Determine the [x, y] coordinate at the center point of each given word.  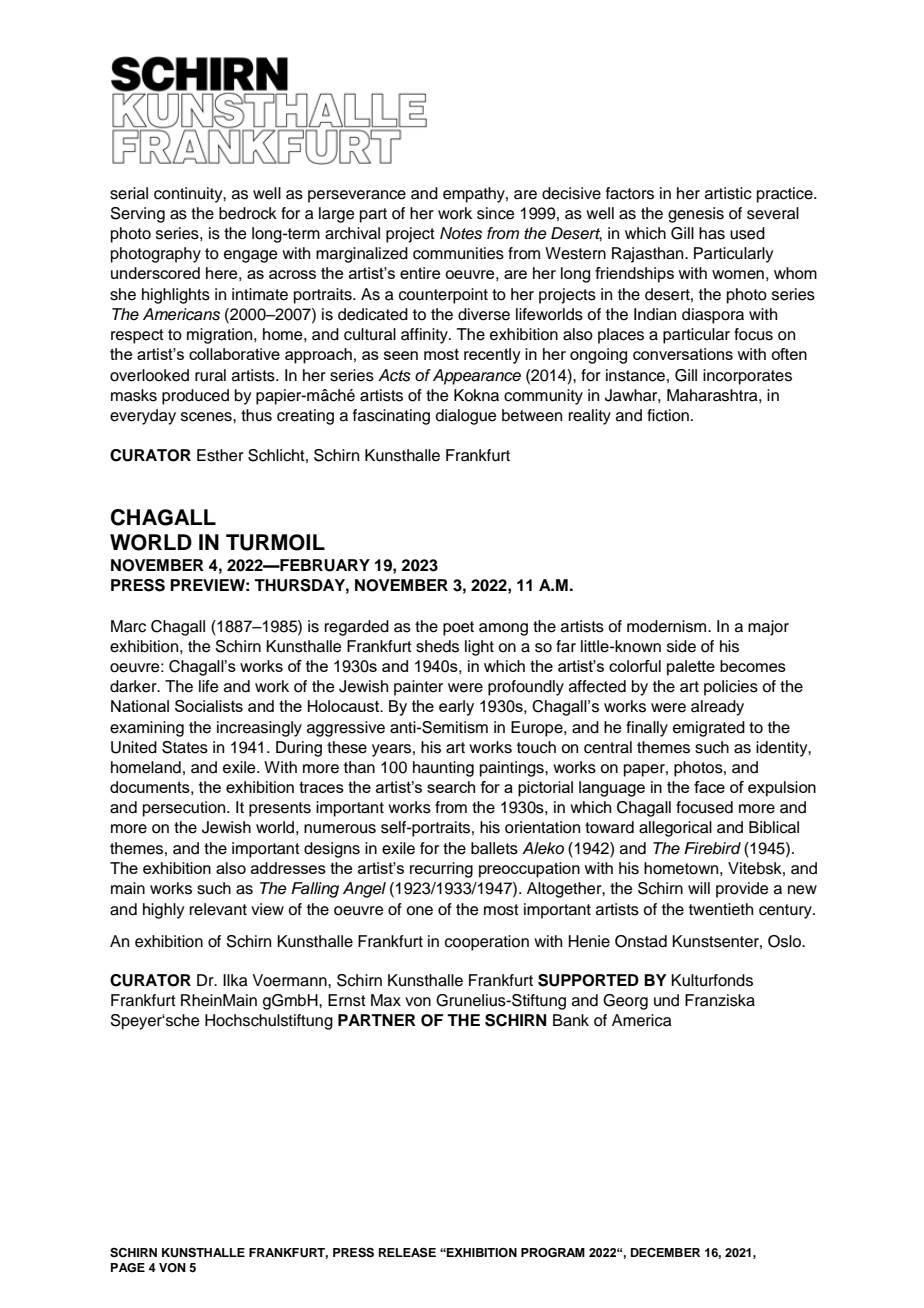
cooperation [487, 943]
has [712, 233]
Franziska [720, 1000]
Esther [220, 455]
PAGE [128, 1268]
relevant [218, 909]
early [456, 708]
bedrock [248, 213]
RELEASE [407, 1252]
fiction [668, 415]
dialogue [466, 417]
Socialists [209, 706]
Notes [461, 233]
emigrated [709, 729]
